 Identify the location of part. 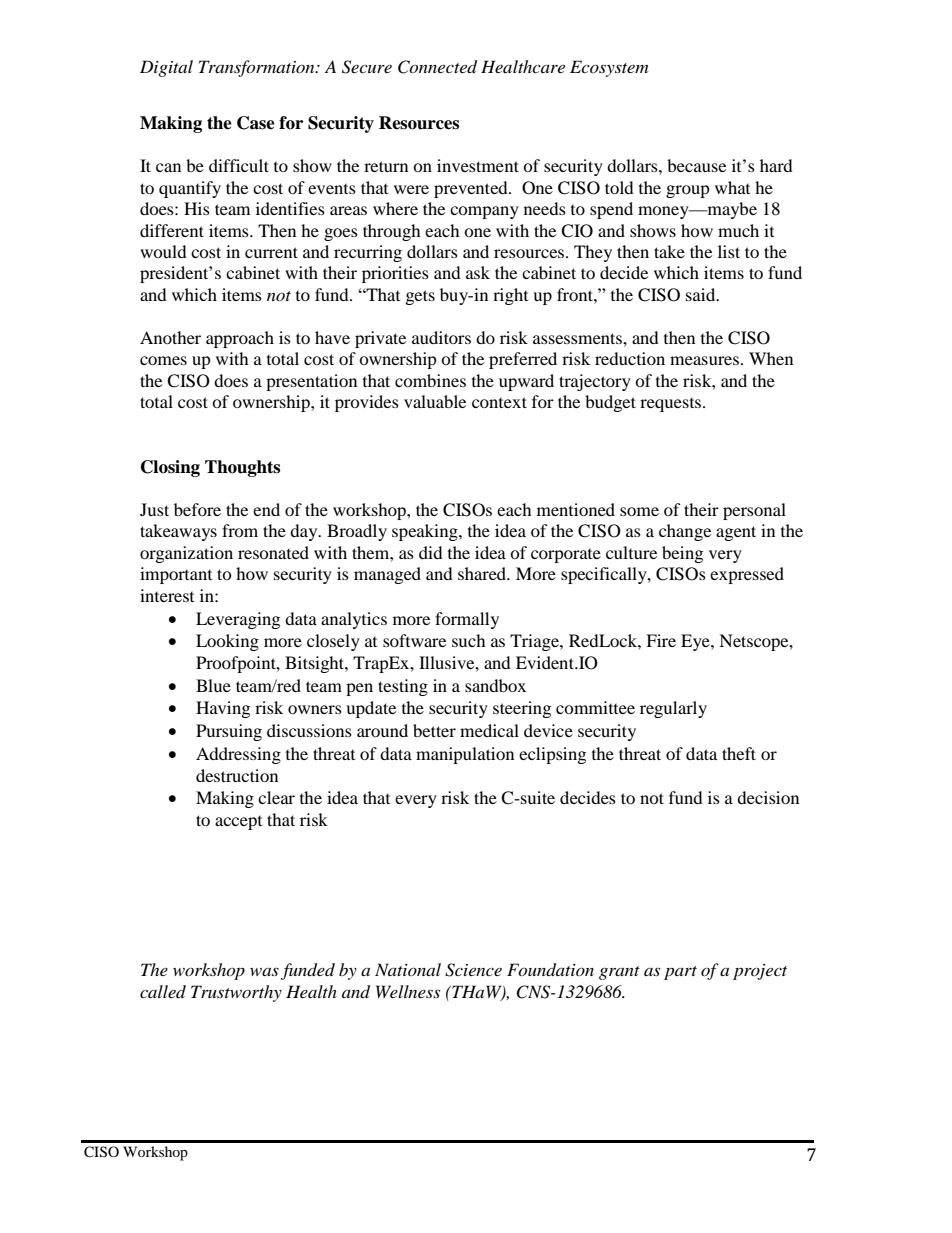
(680, 973).
